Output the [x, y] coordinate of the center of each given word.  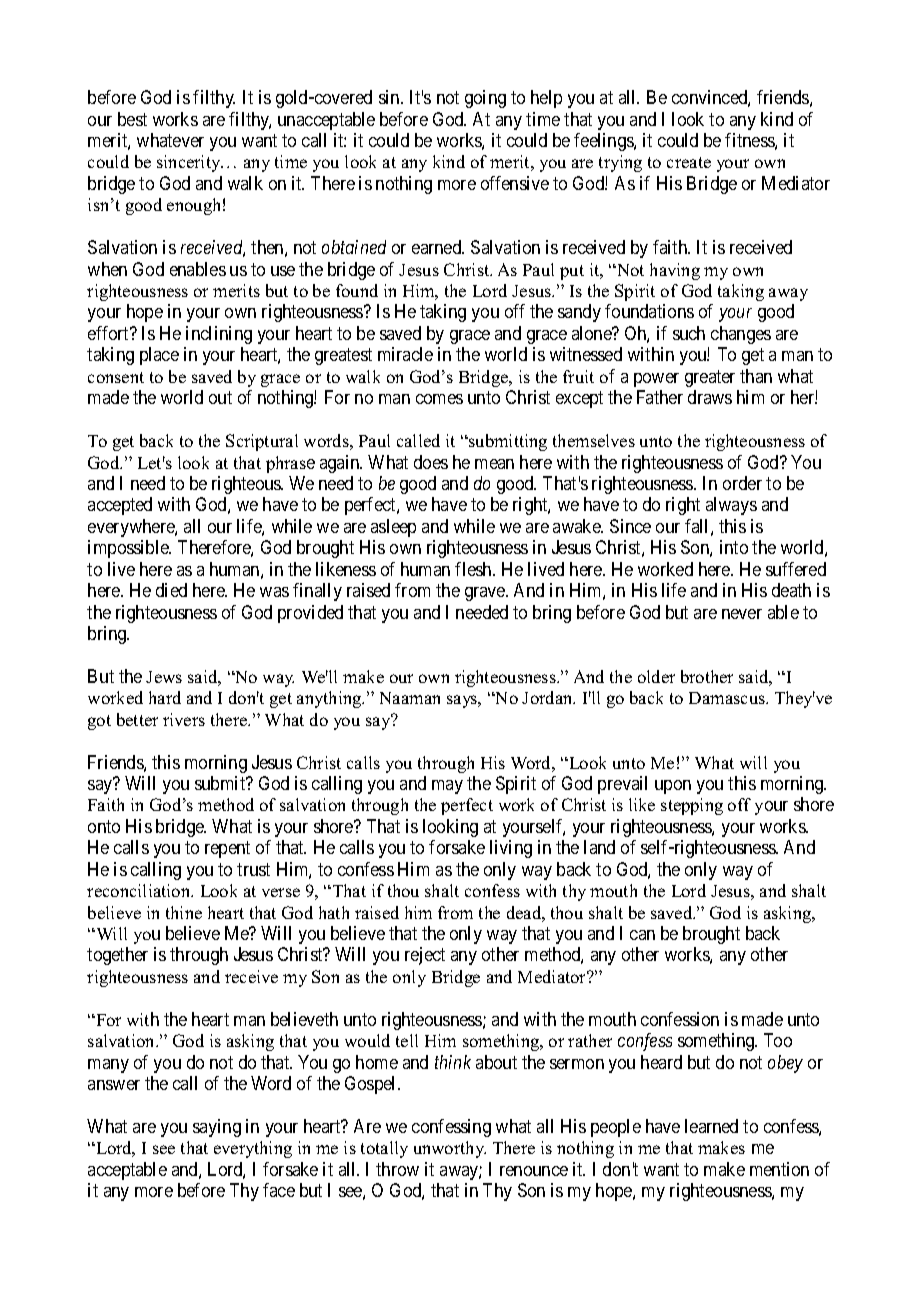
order [742, 483]
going [485, 99]
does [431, 462]
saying [217, 1128]
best [132, 119]
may [447, 787]
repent [227, 850]
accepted [120, 506]
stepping [692, 806]
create [689, 162]
